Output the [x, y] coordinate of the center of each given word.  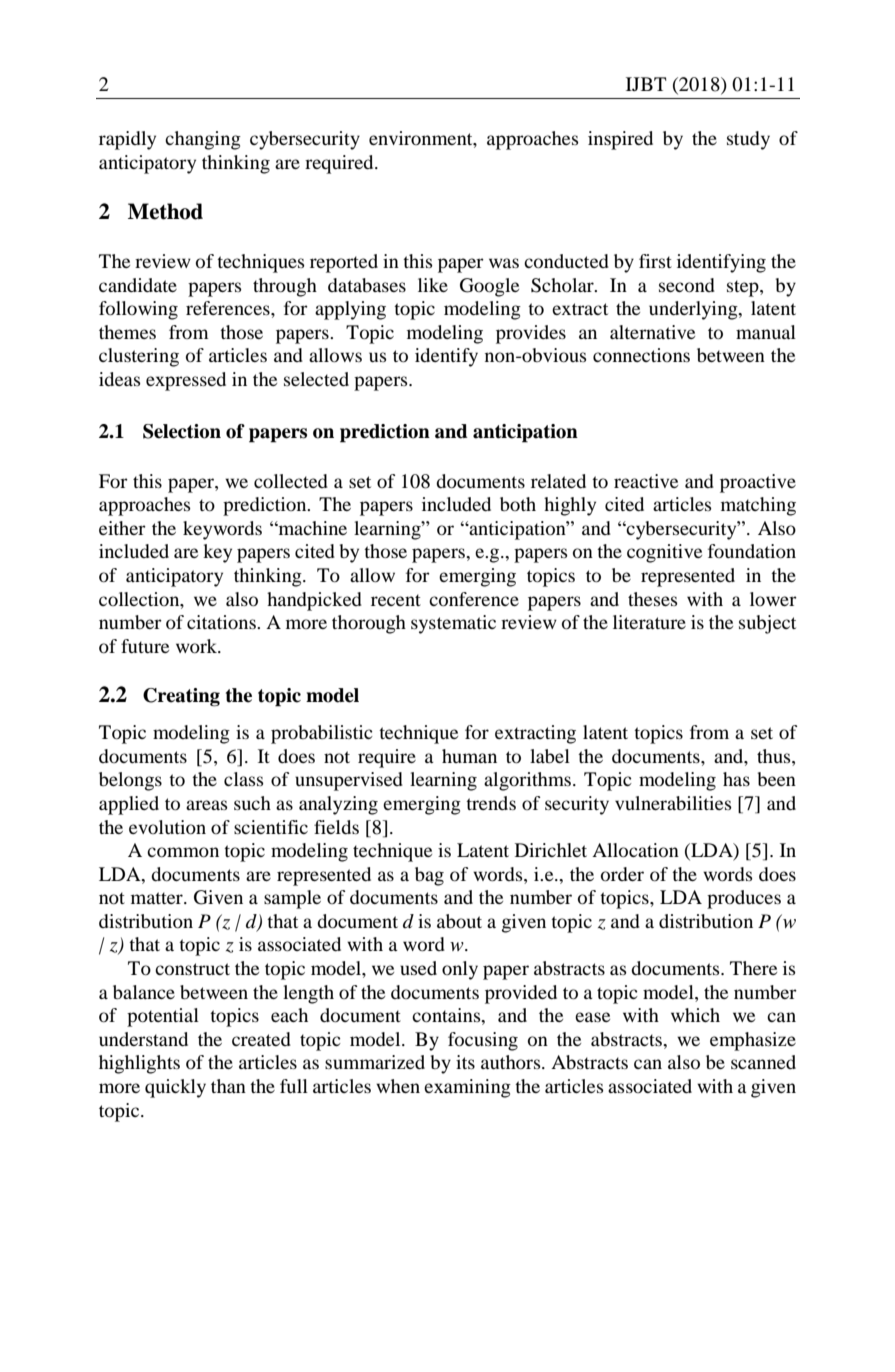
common [183, 852]
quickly [175, 1088]
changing [203, 140]
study [748, 140]
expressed [186, 381]
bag [429, 876]
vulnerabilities [673, 803]
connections [641, 355]
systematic [453, 624]
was [504, 263]
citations [222, 622]
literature [649, 622]
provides [531, 334]
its [465, 1062]
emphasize [753, 1041]
